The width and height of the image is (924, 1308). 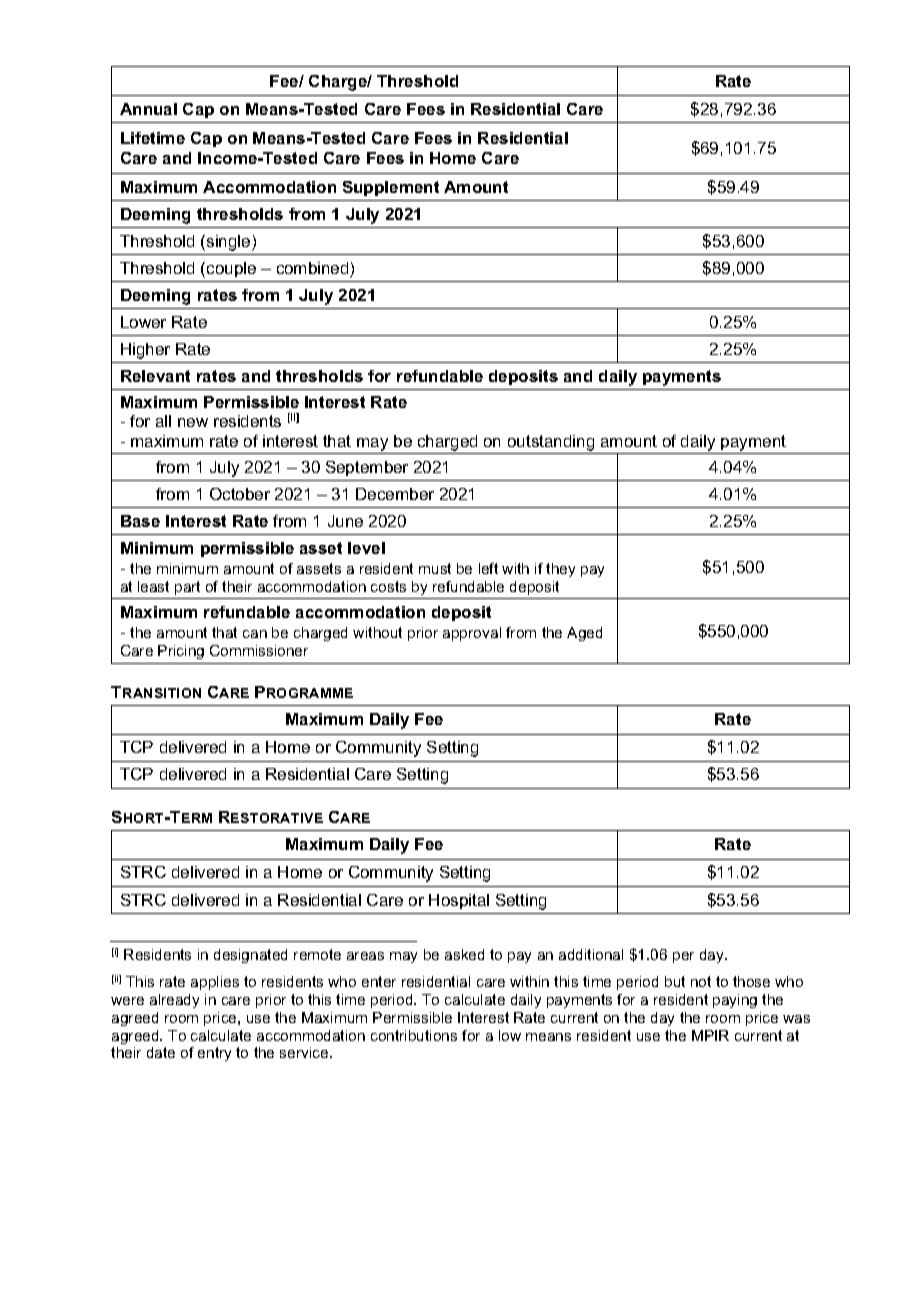 I want to click on Supplement, so click(x=391, y=188).
